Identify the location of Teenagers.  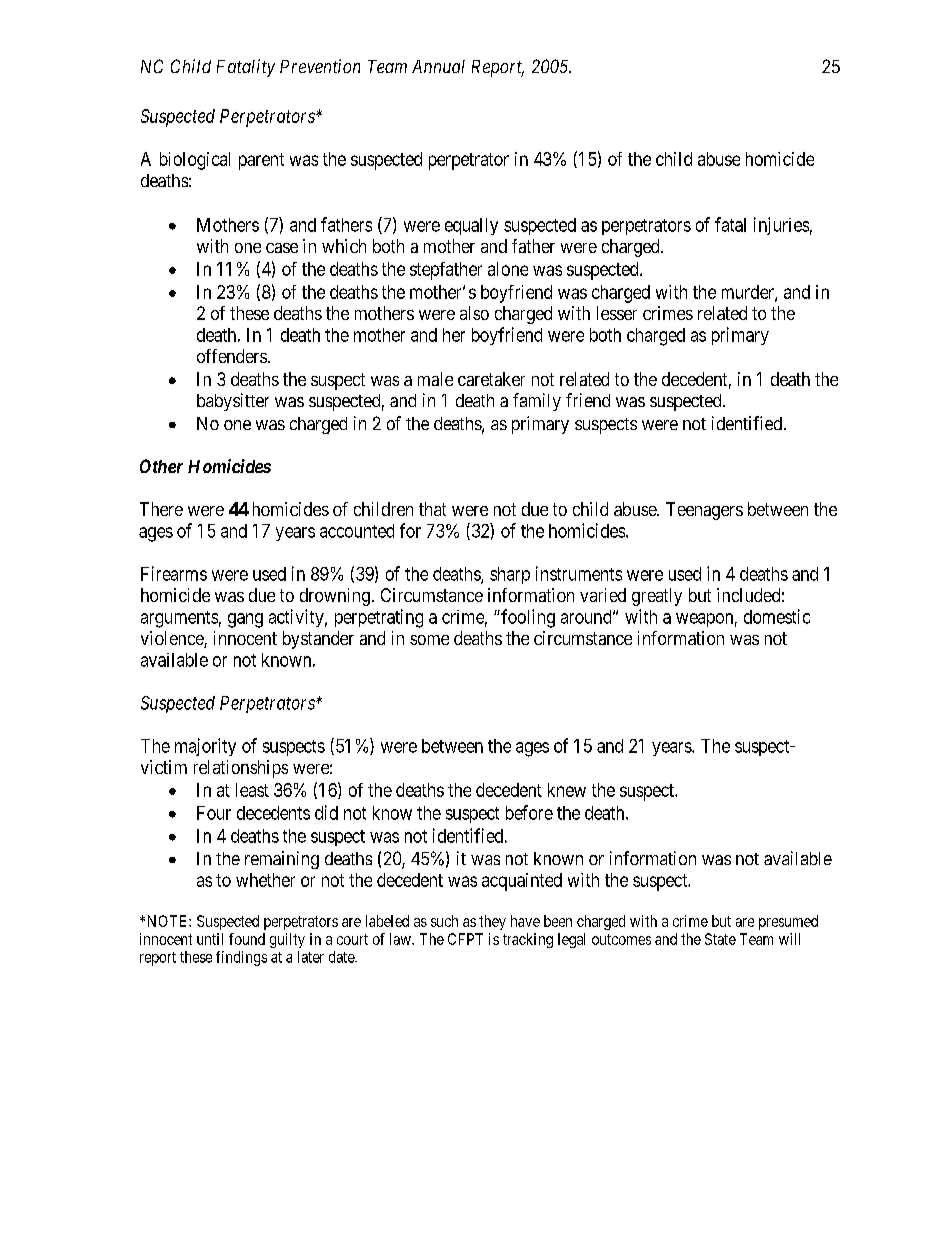
(704, 511).
